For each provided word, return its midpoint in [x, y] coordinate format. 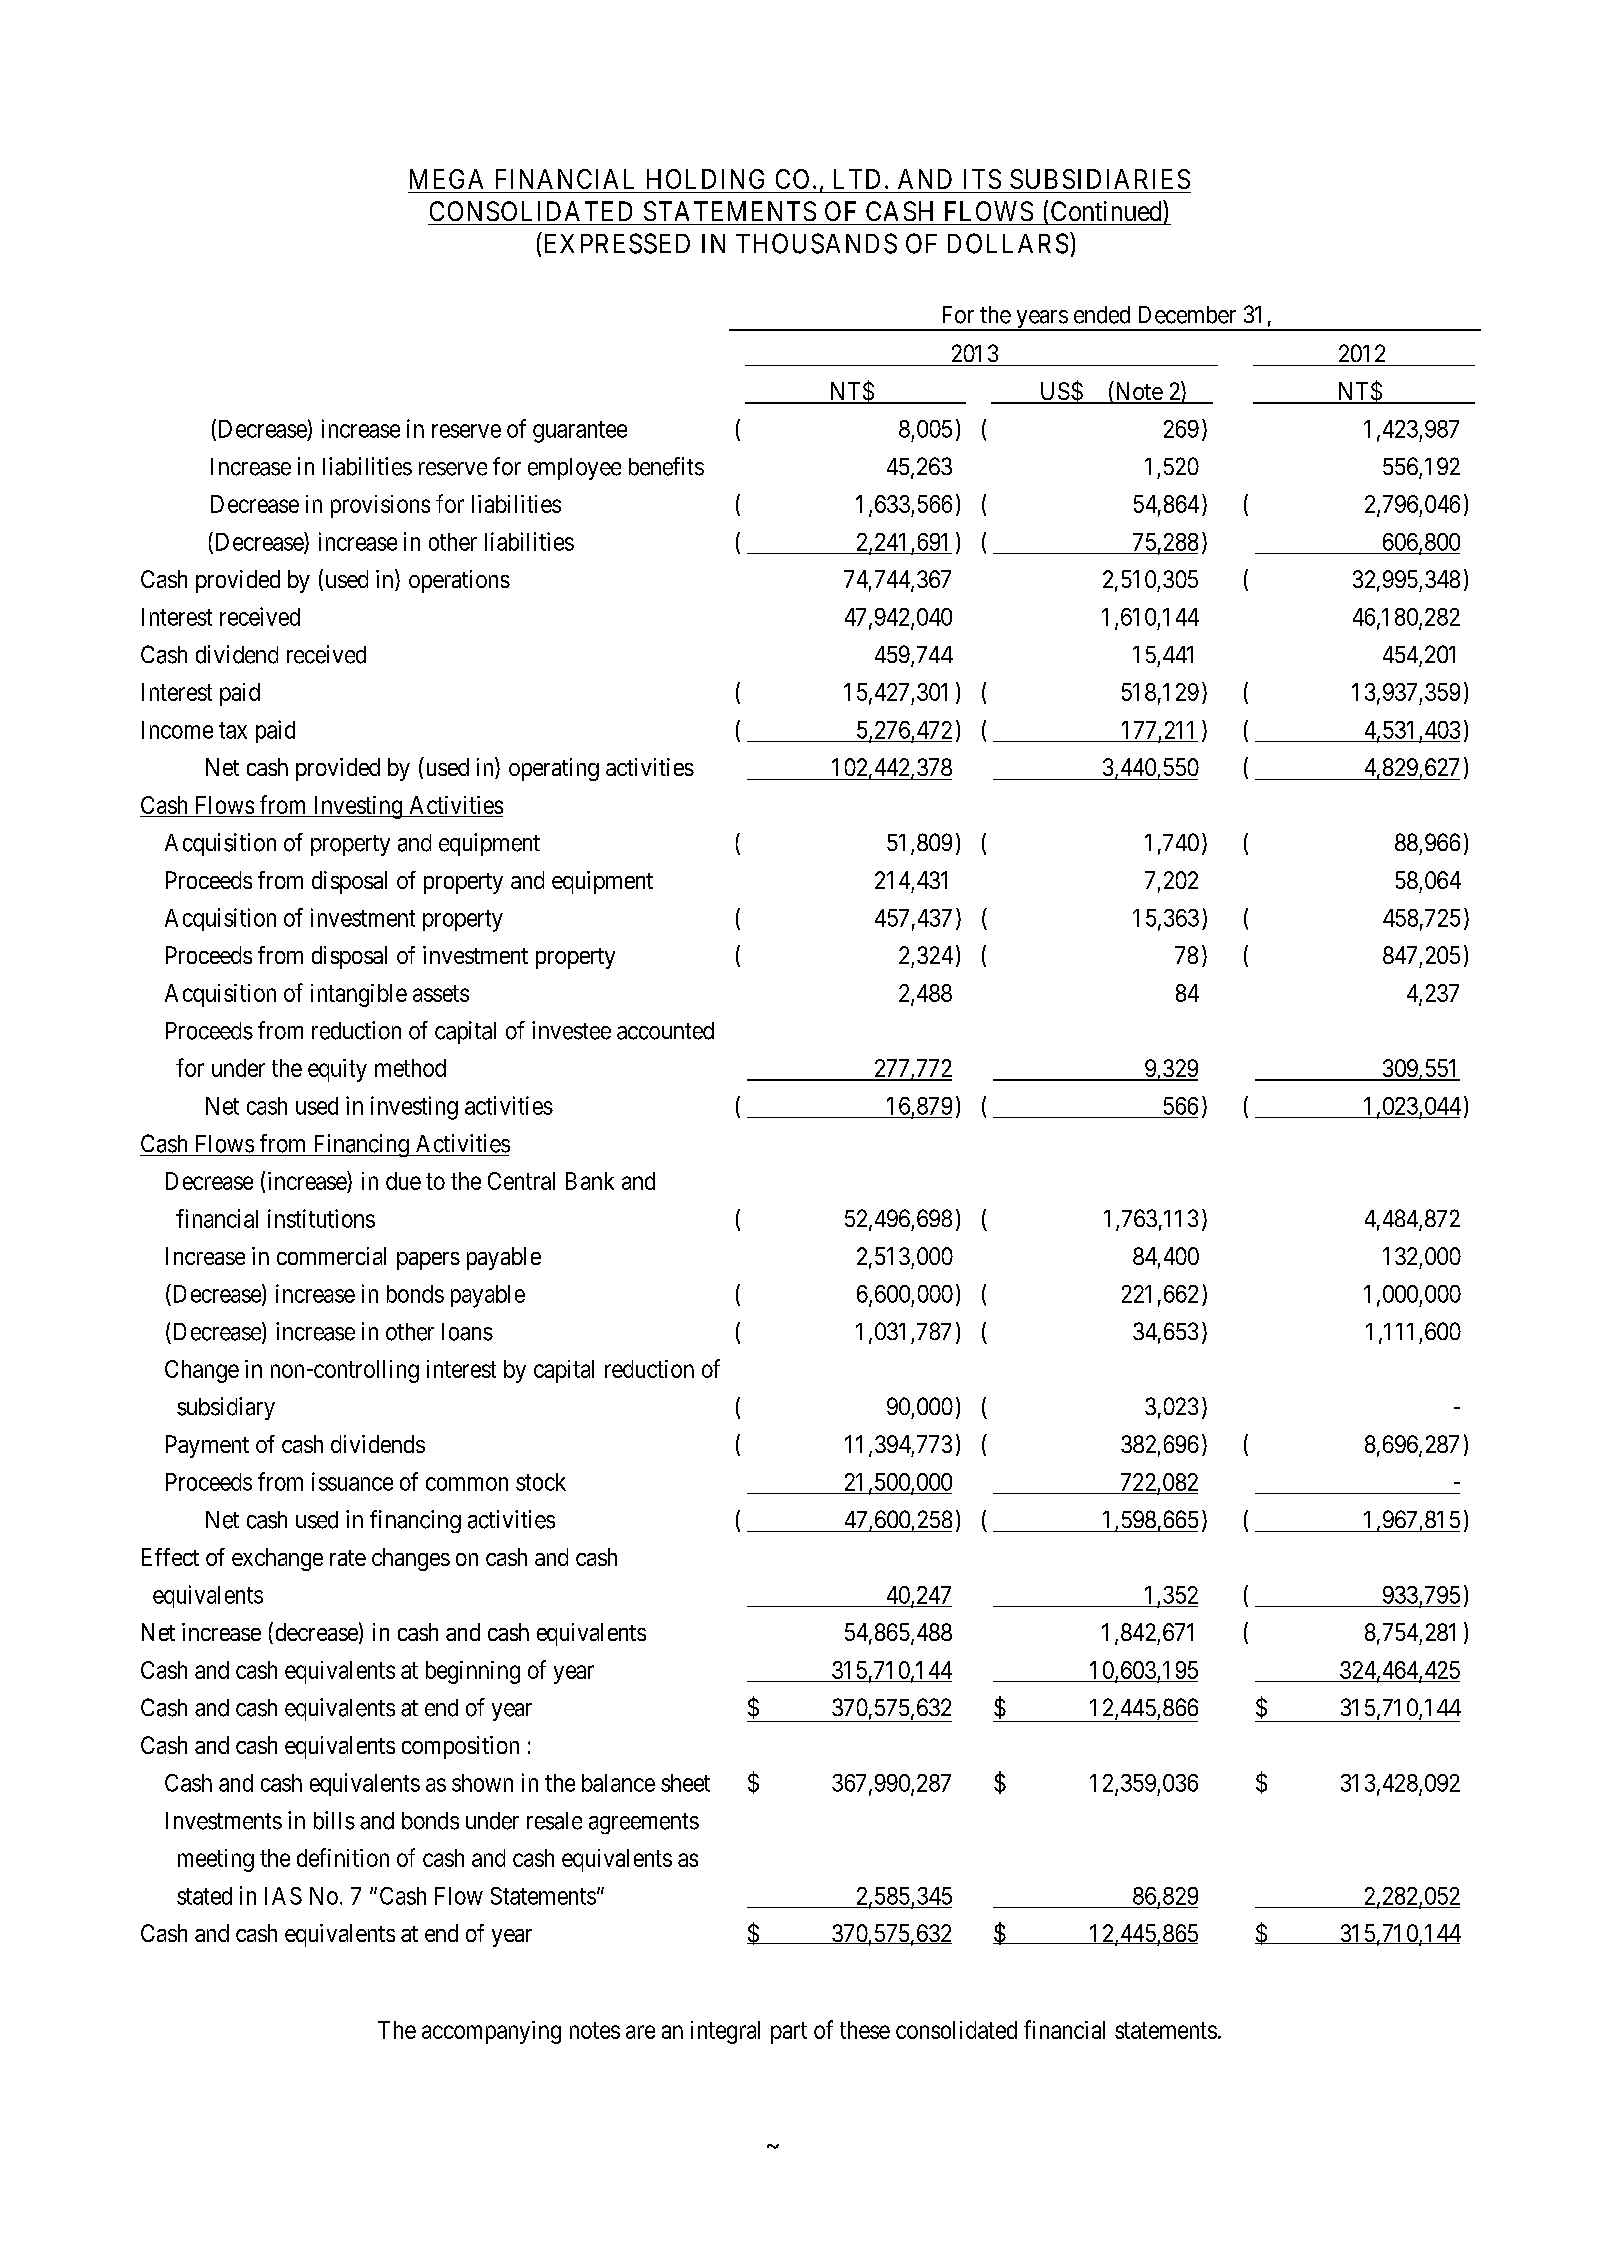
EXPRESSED [617, 243]
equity [337, 1070]
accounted [665, 1031]
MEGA [446, 179]
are [640, 2032]
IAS [283, 1896]
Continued [1107, 210]
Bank [590, 1181]
